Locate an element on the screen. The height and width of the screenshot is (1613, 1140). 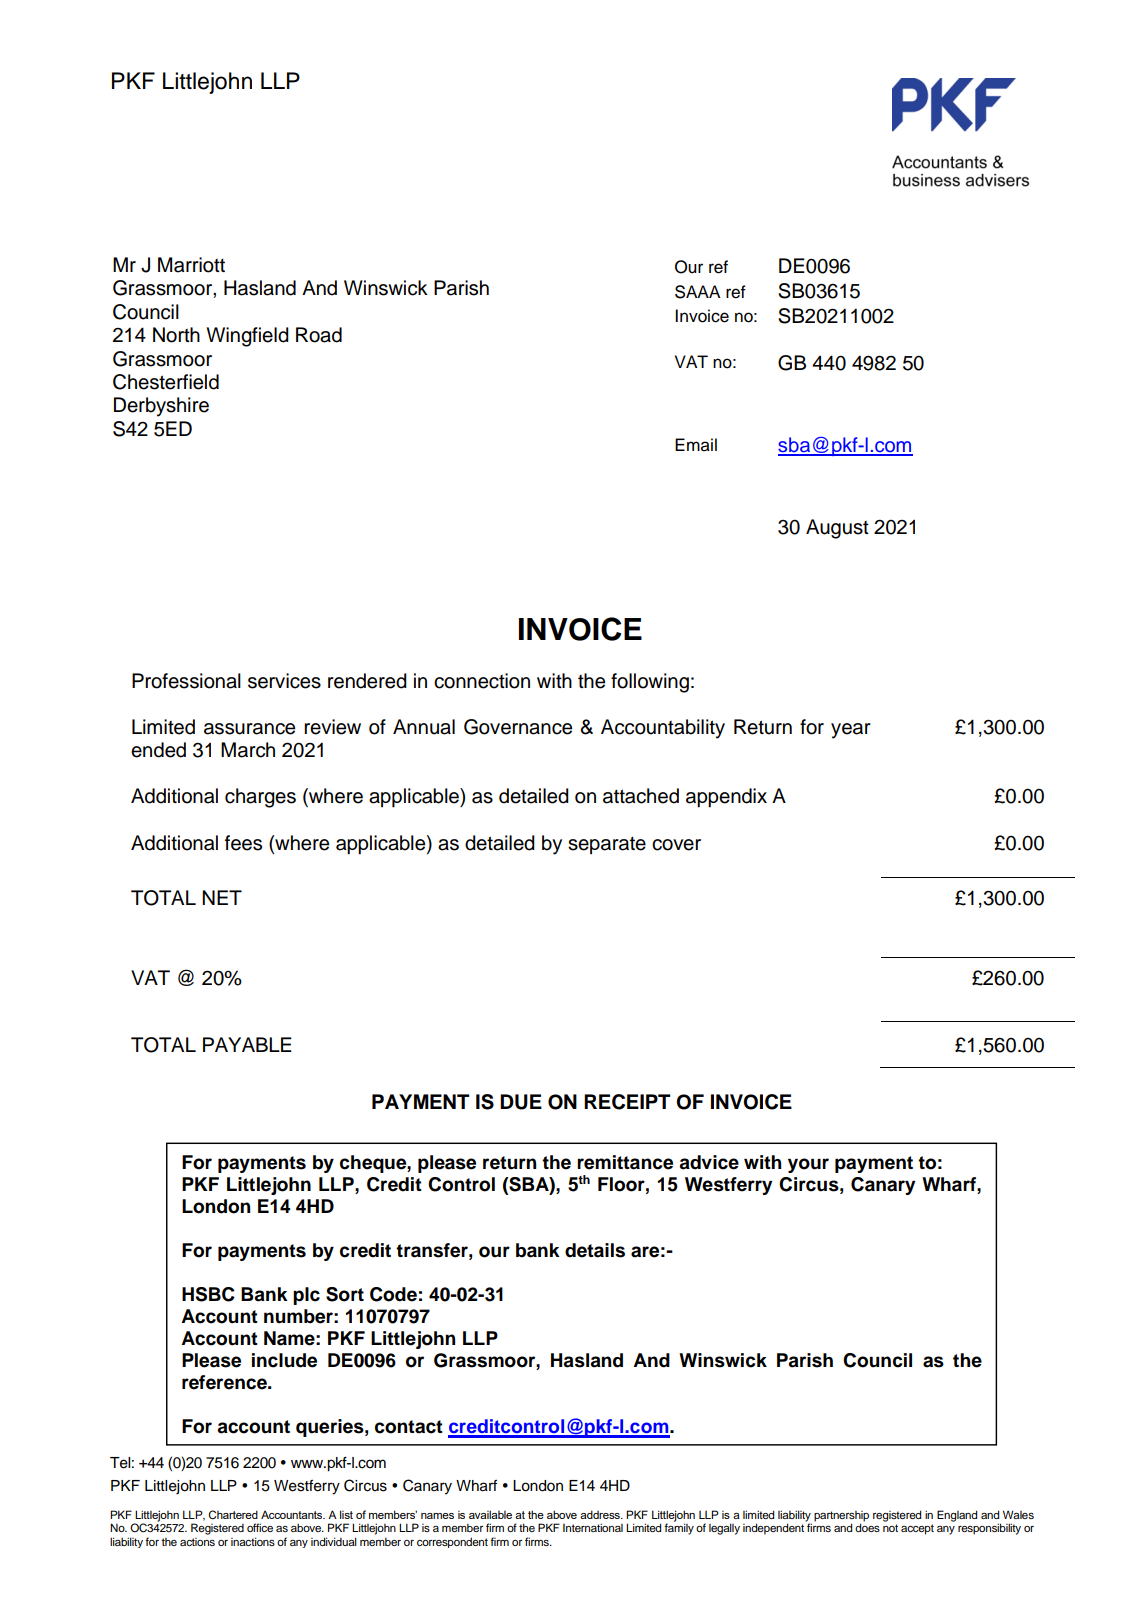
advice is located at coordinates (709, 1162).
